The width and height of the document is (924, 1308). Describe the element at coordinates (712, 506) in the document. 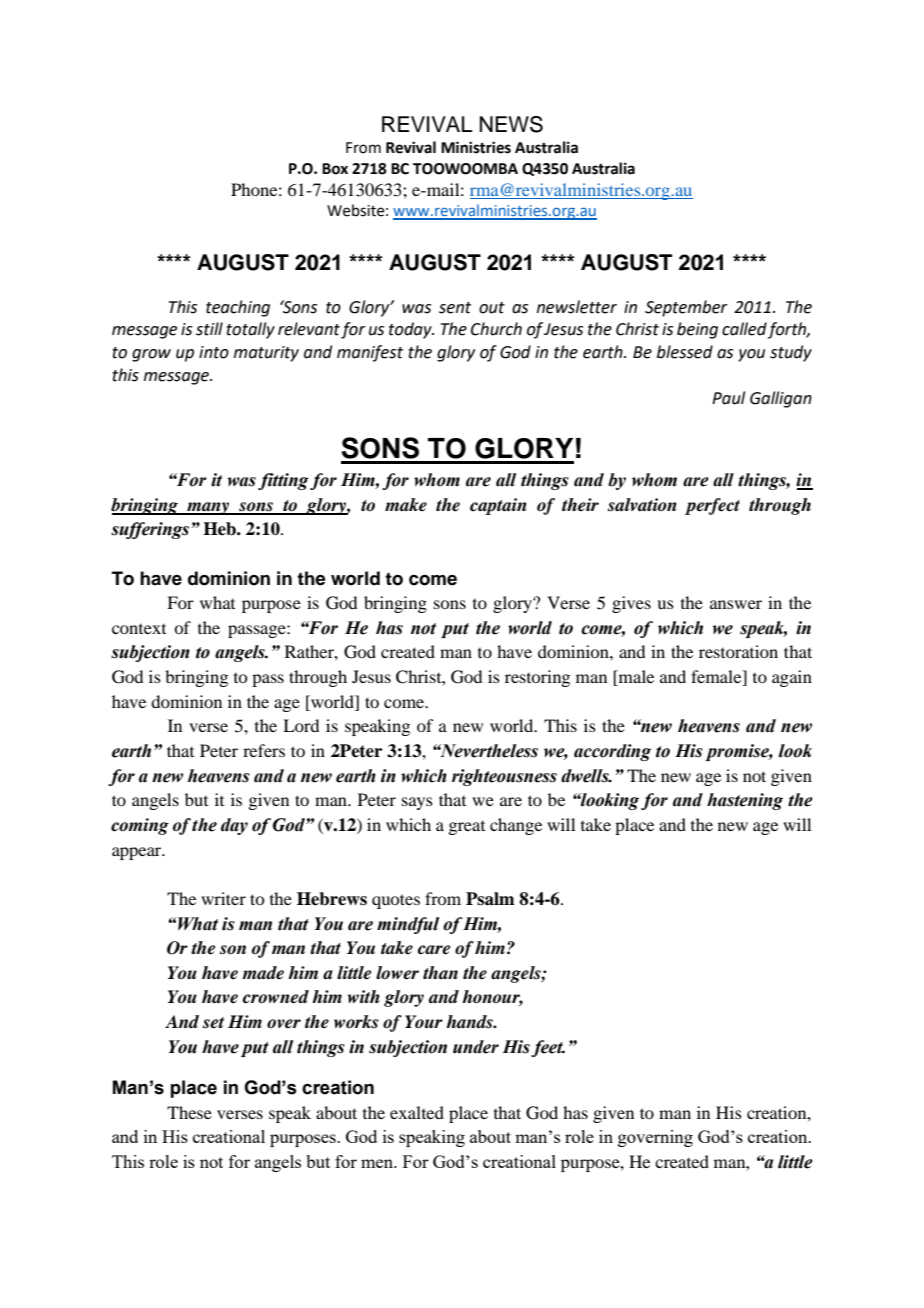

I see `perfect` at that location.
